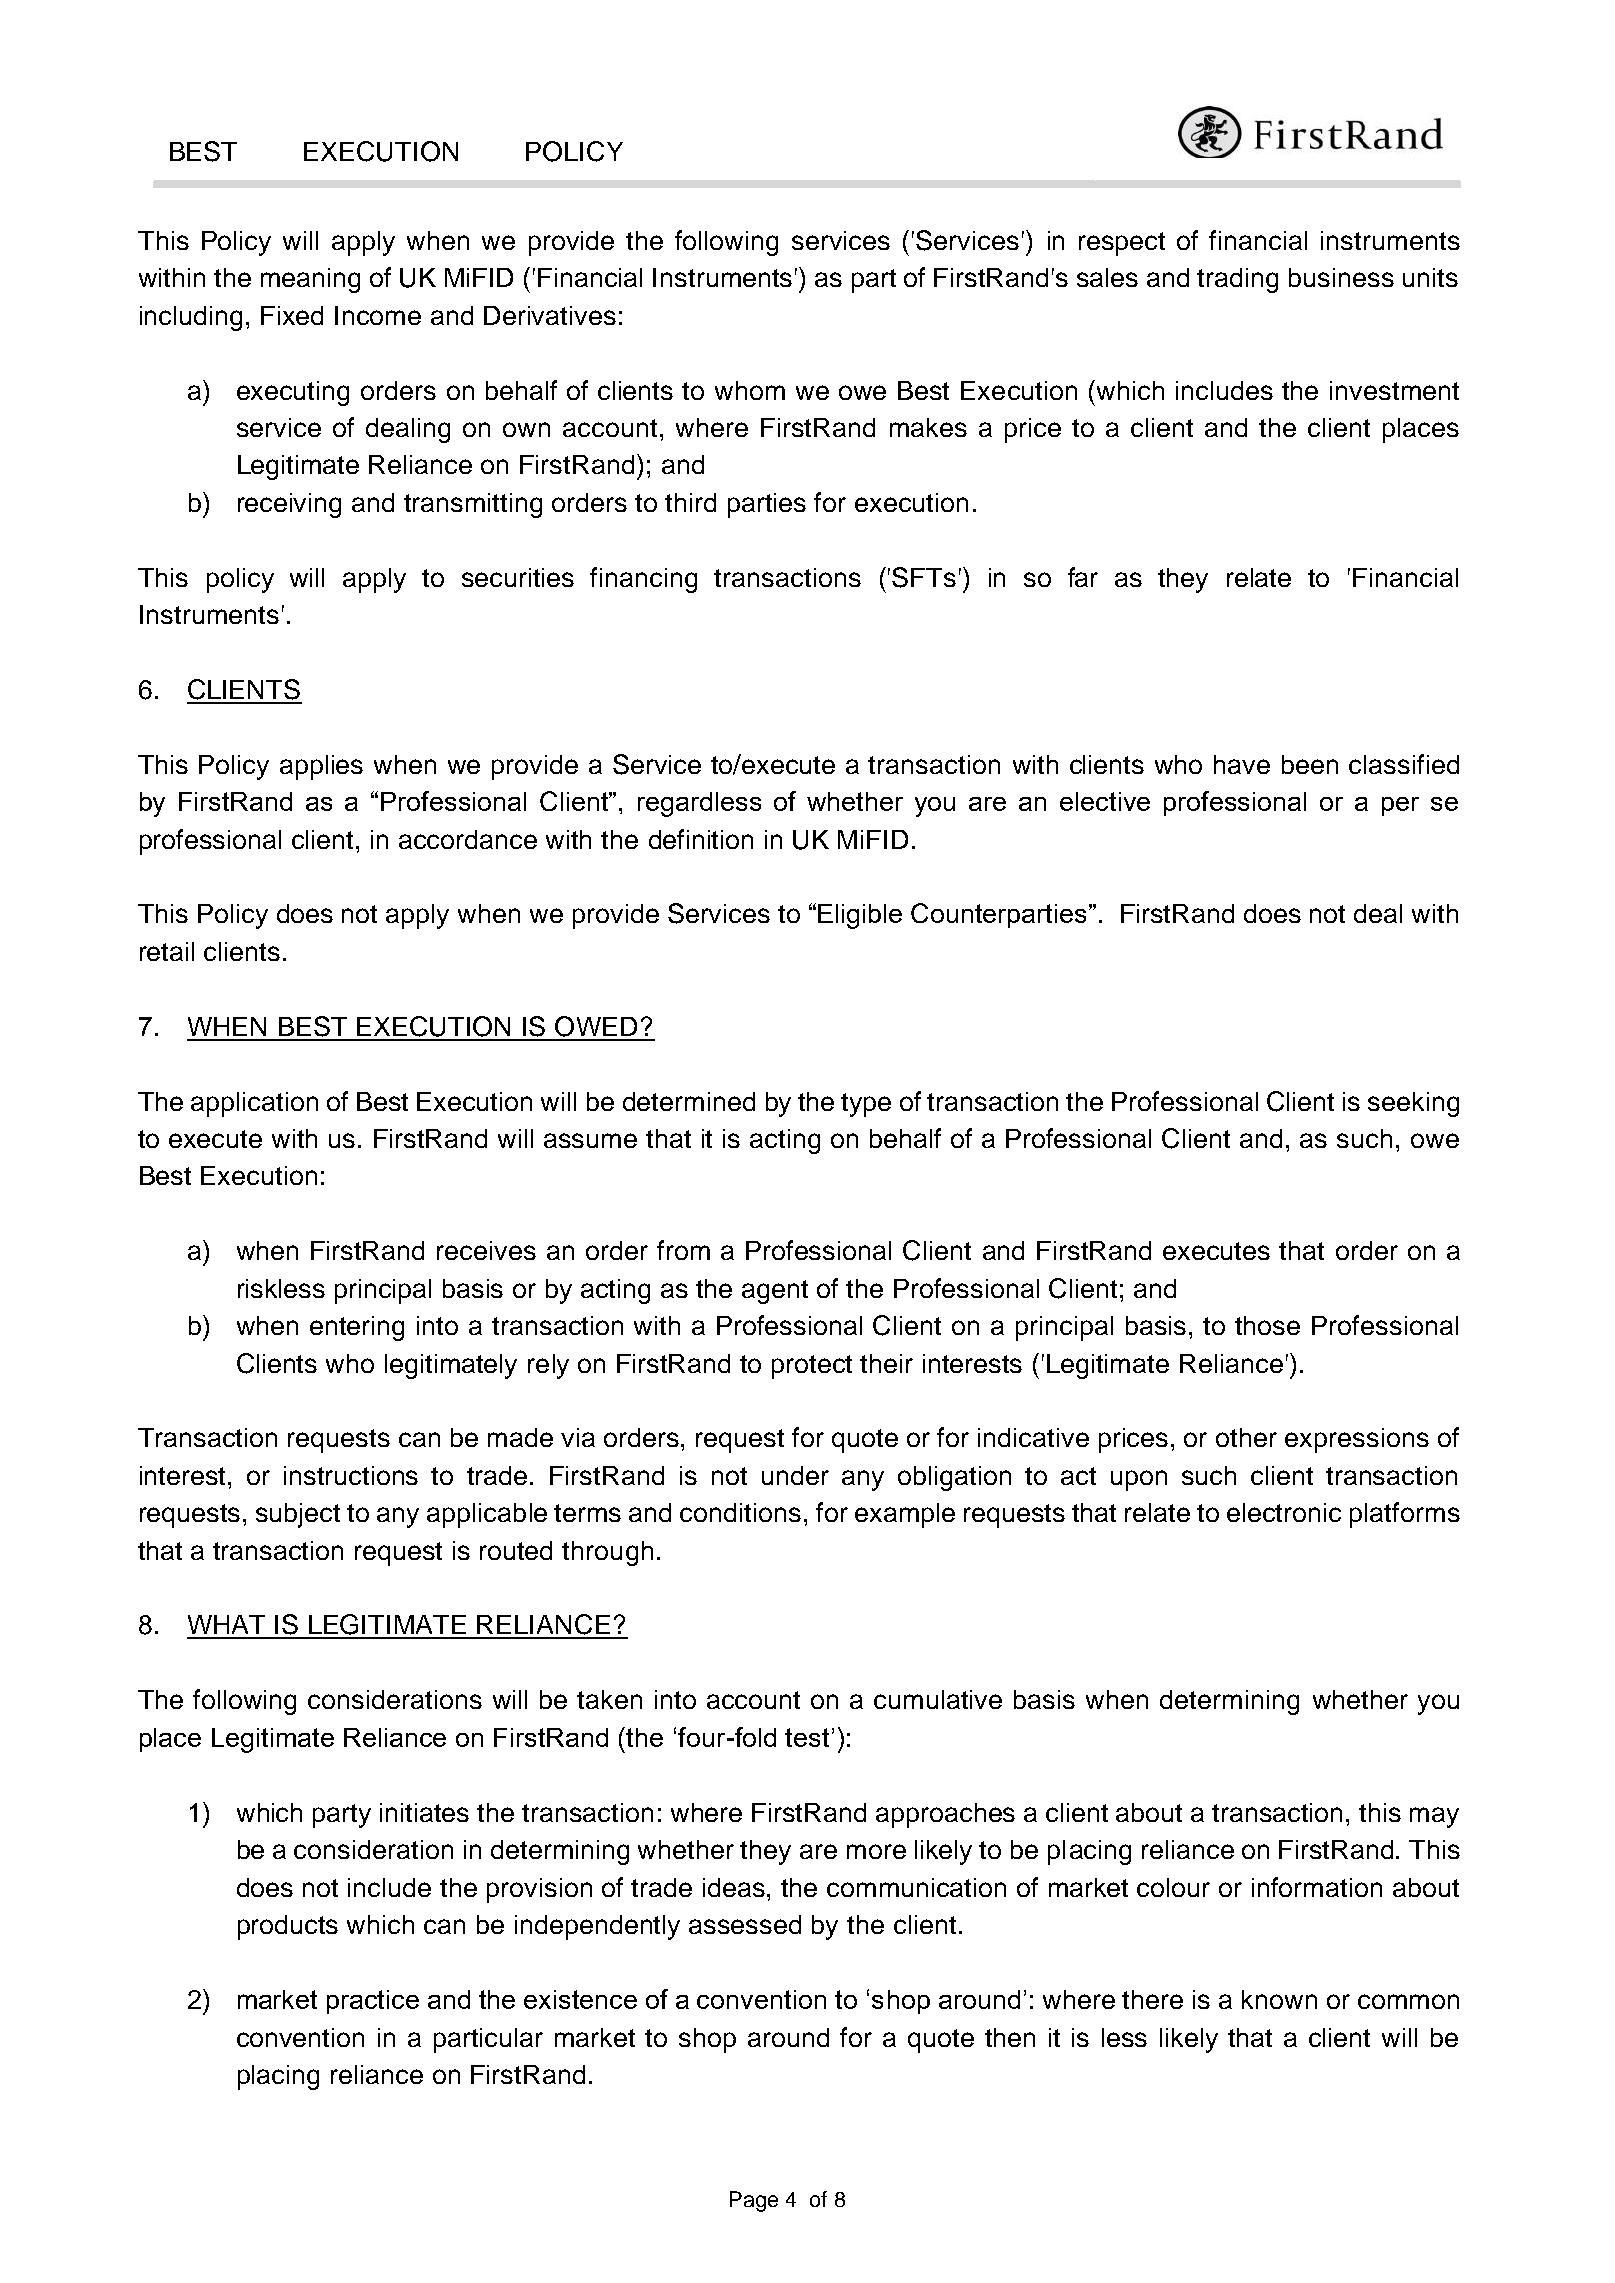 The width and height of the image is (1615, 2283). Describe the element at coordinates (1267, 1325) in the image. I see `those` at that location.
